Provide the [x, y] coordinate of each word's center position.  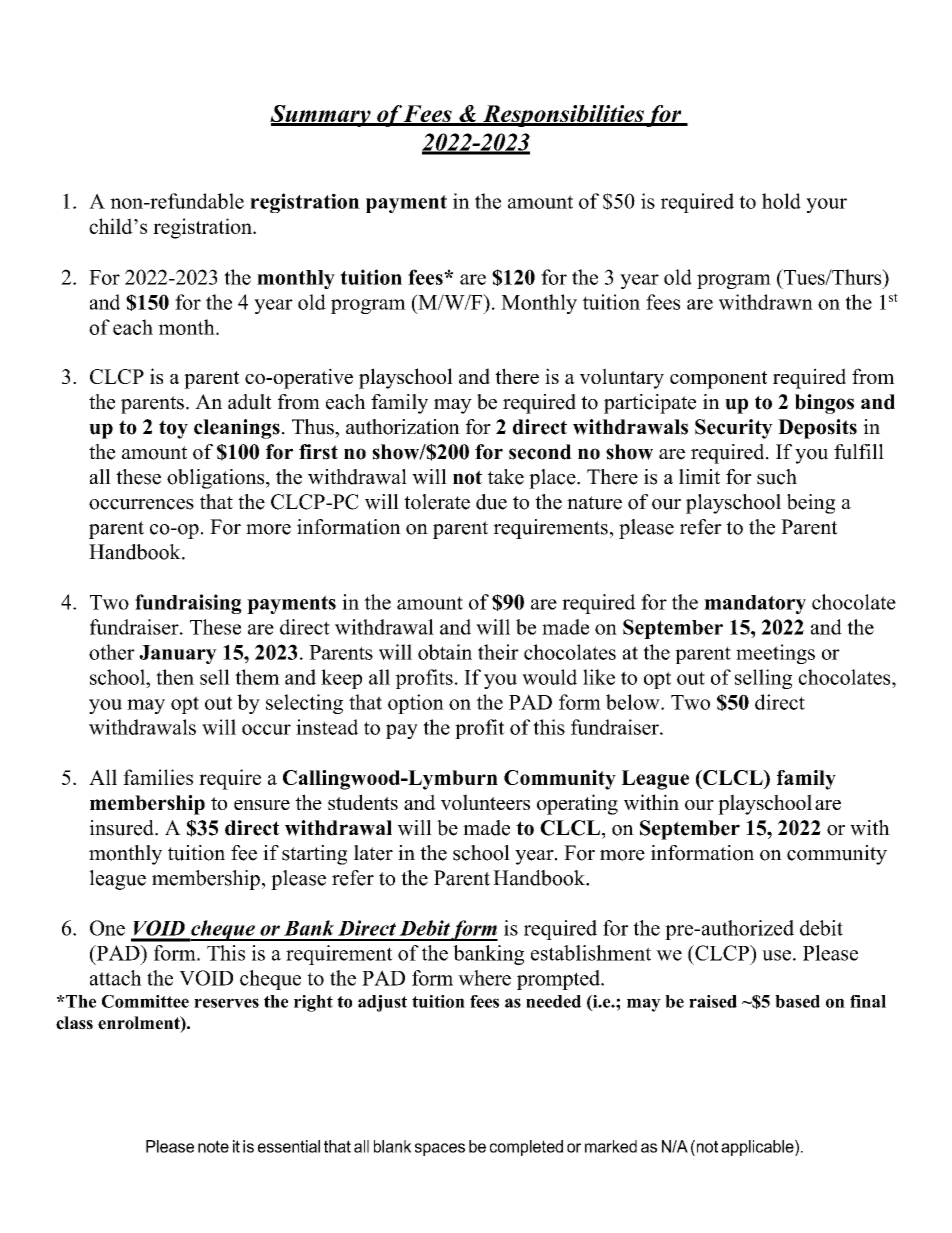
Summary [321, 116]
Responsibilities [563, 116]
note [213, 1146]
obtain [445, 652]
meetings [775, 654]
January [178, 654]
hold [781, 201]
